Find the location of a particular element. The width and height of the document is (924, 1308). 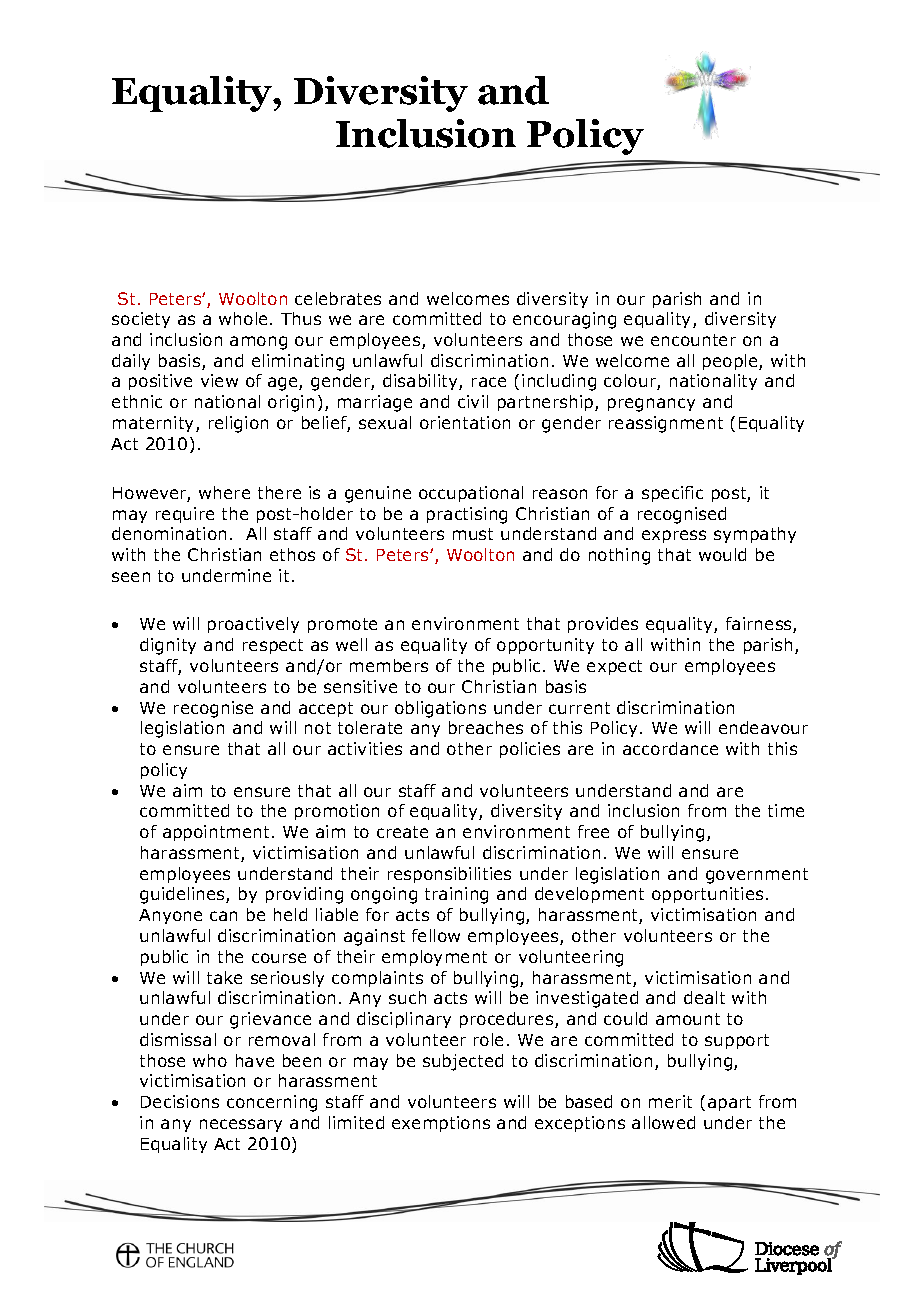

must is located at coordinates (473, 534).
